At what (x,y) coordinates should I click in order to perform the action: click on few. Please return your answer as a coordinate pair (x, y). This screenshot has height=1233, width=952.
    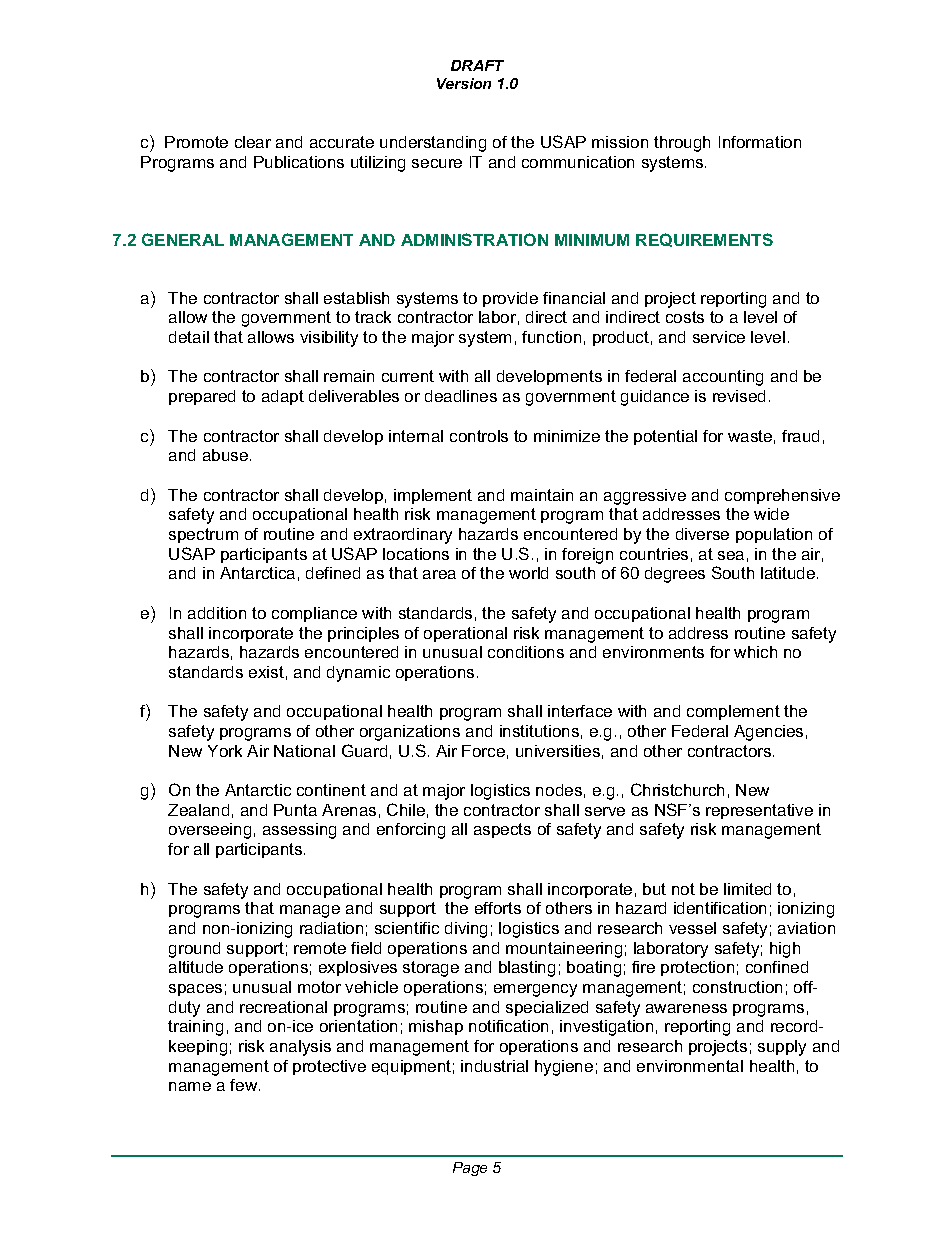
    Looking at the image, I should click on (245, 1085).
